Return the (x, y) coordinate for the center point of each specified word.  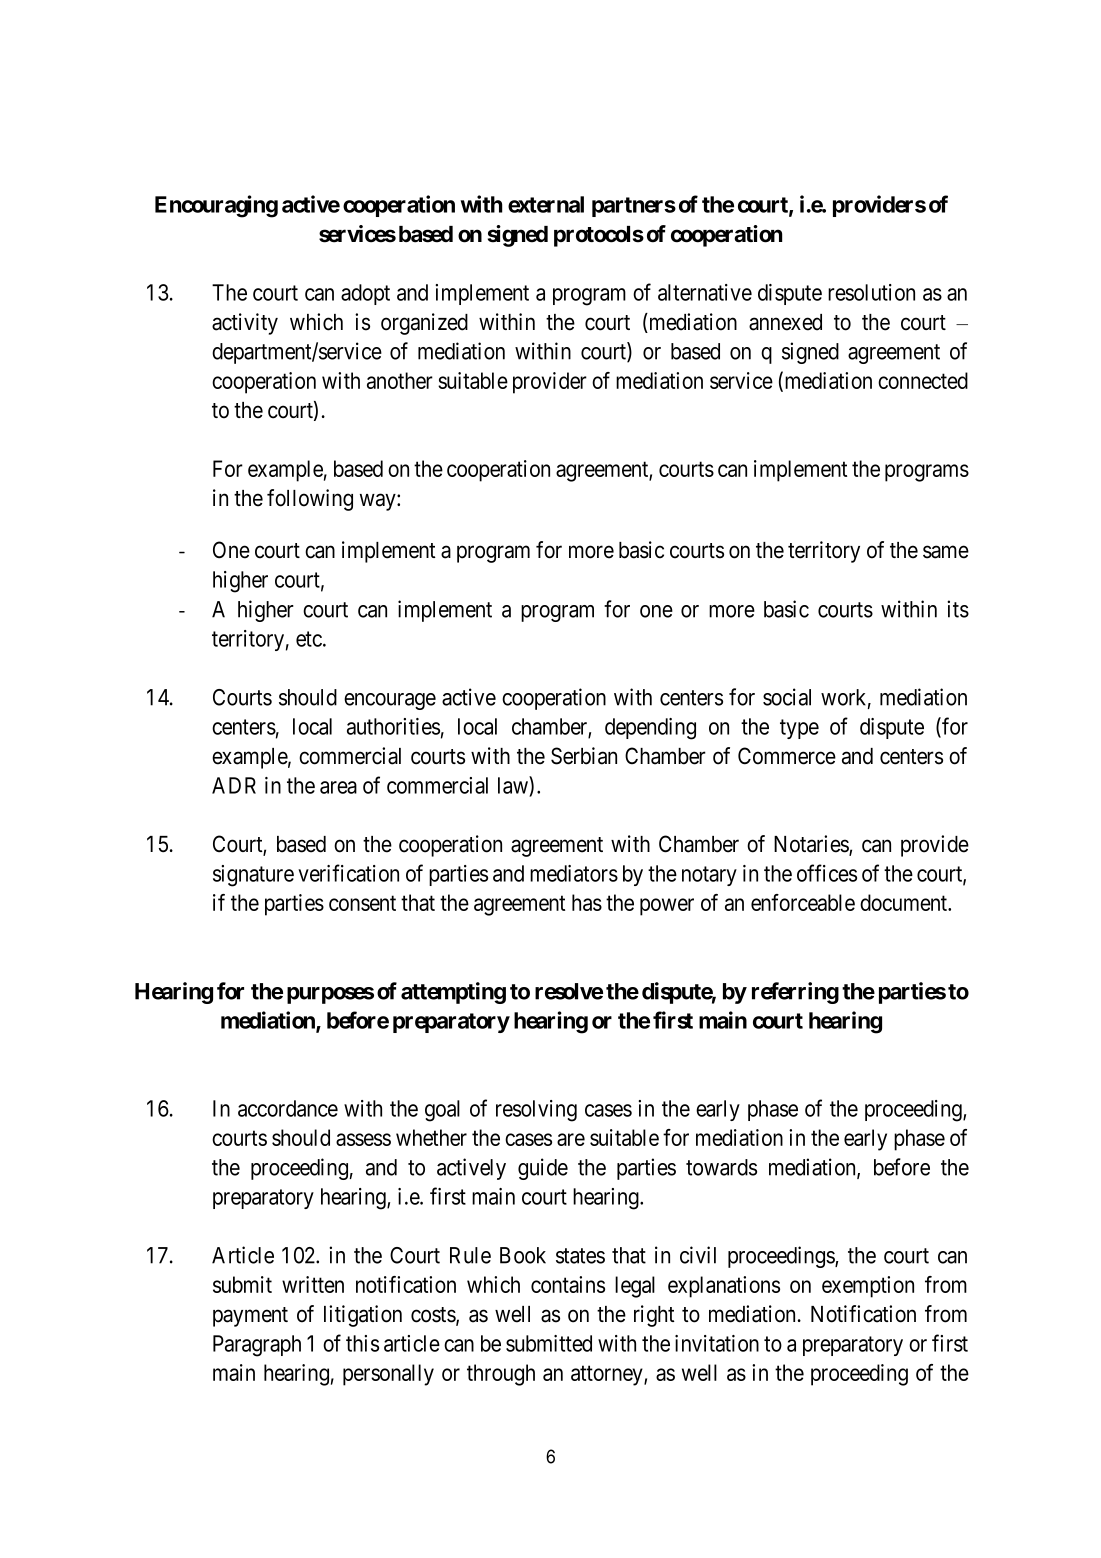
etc (309, 639)
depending (650, 729)
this (362, 1343)
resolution (871, 292)
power (667, 907)
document (905, 902)
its (958, 609)
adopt (365, 294)
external (546, 204)
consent (362, 903)
